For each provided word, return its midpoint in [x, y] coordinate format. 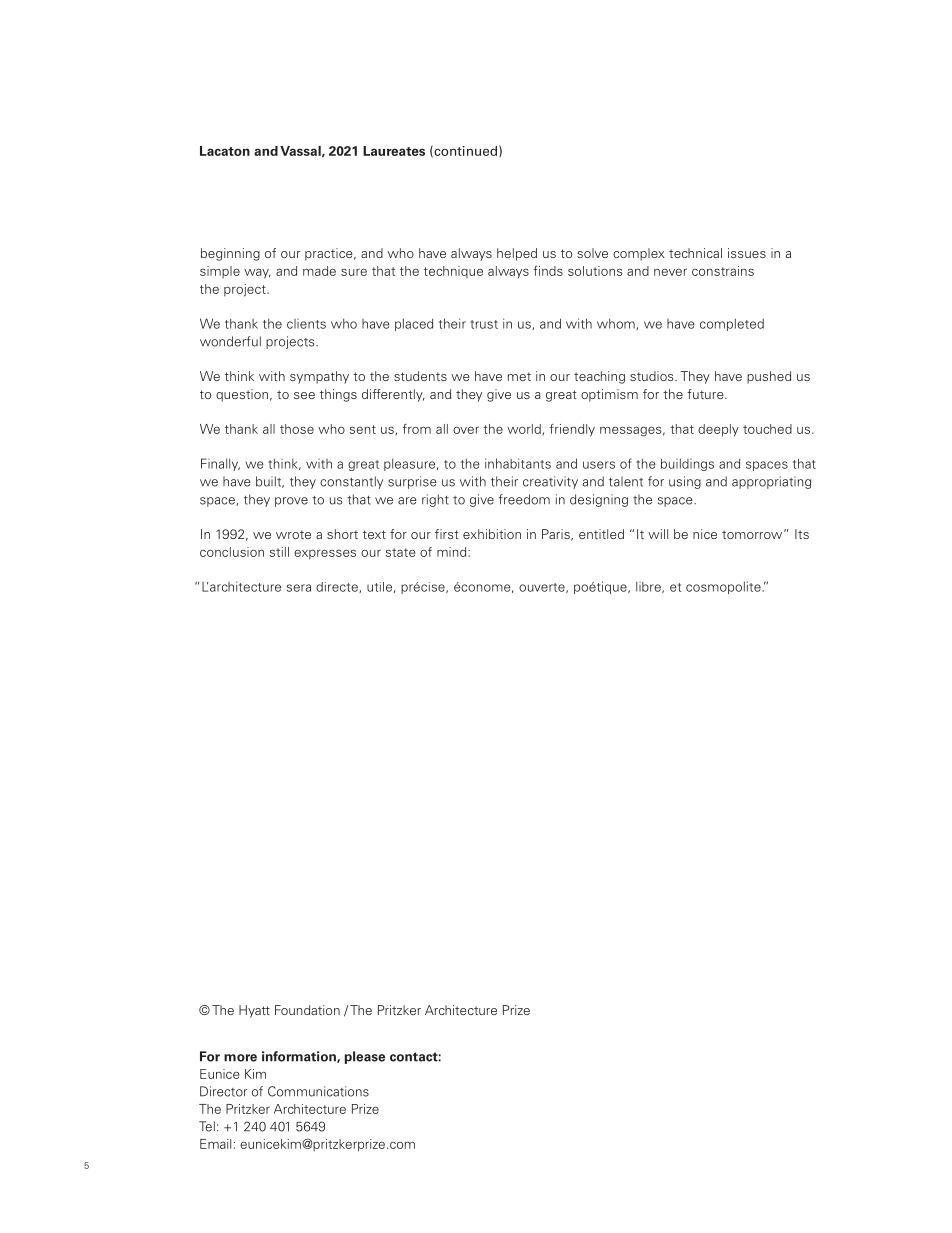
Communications [318, 1091]
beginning [230, 254]
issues [747, 253]
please [365, 1057]
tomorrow [753, 534]
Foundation [307, 1010]
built [270, 482]
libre [649, 587]
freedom [524, 499]
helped [517, 254]
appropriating [771, 482]
